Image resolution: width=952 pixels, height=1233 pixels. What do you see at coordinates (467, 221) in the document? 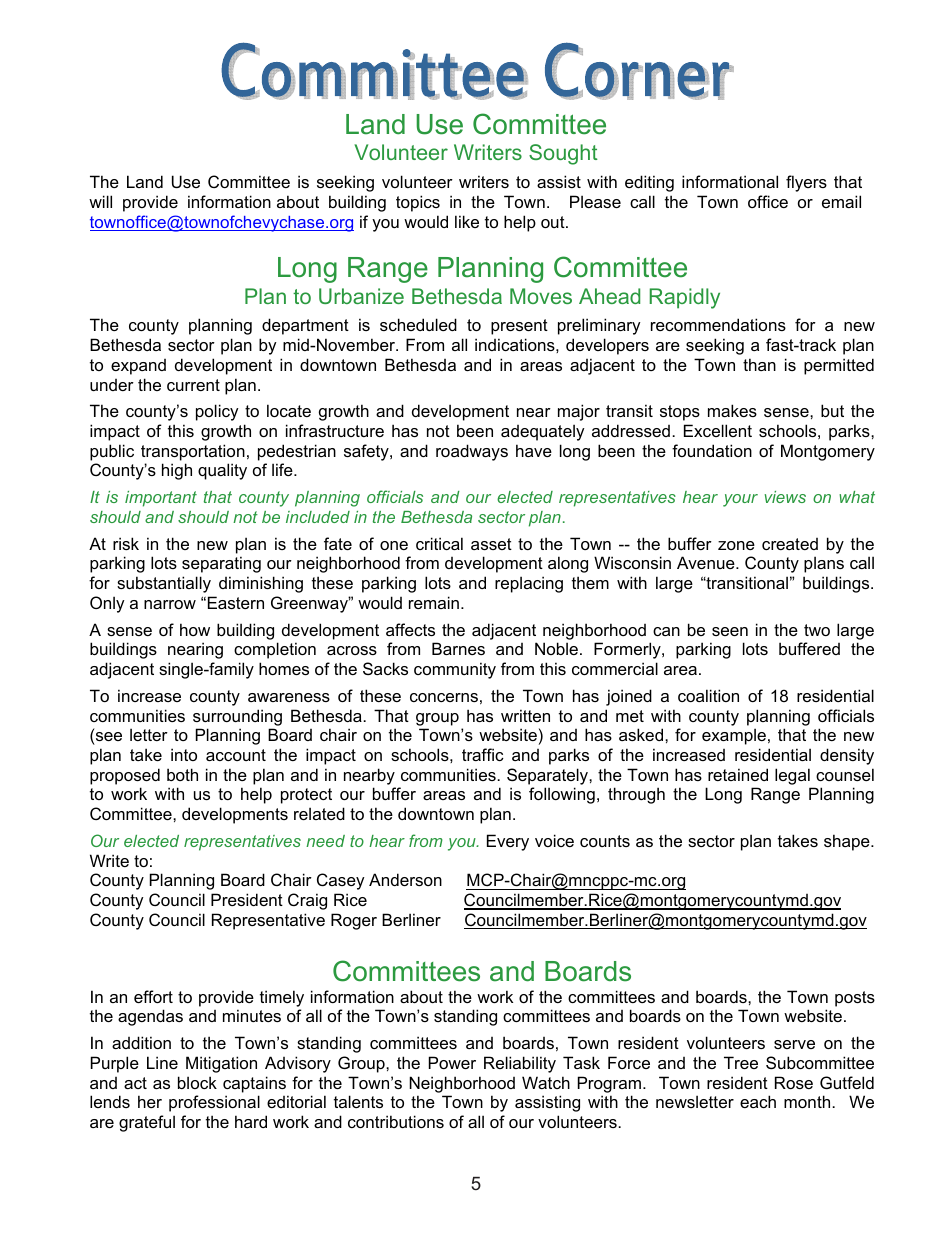
I see `like` at bounding box center [467, 221].
